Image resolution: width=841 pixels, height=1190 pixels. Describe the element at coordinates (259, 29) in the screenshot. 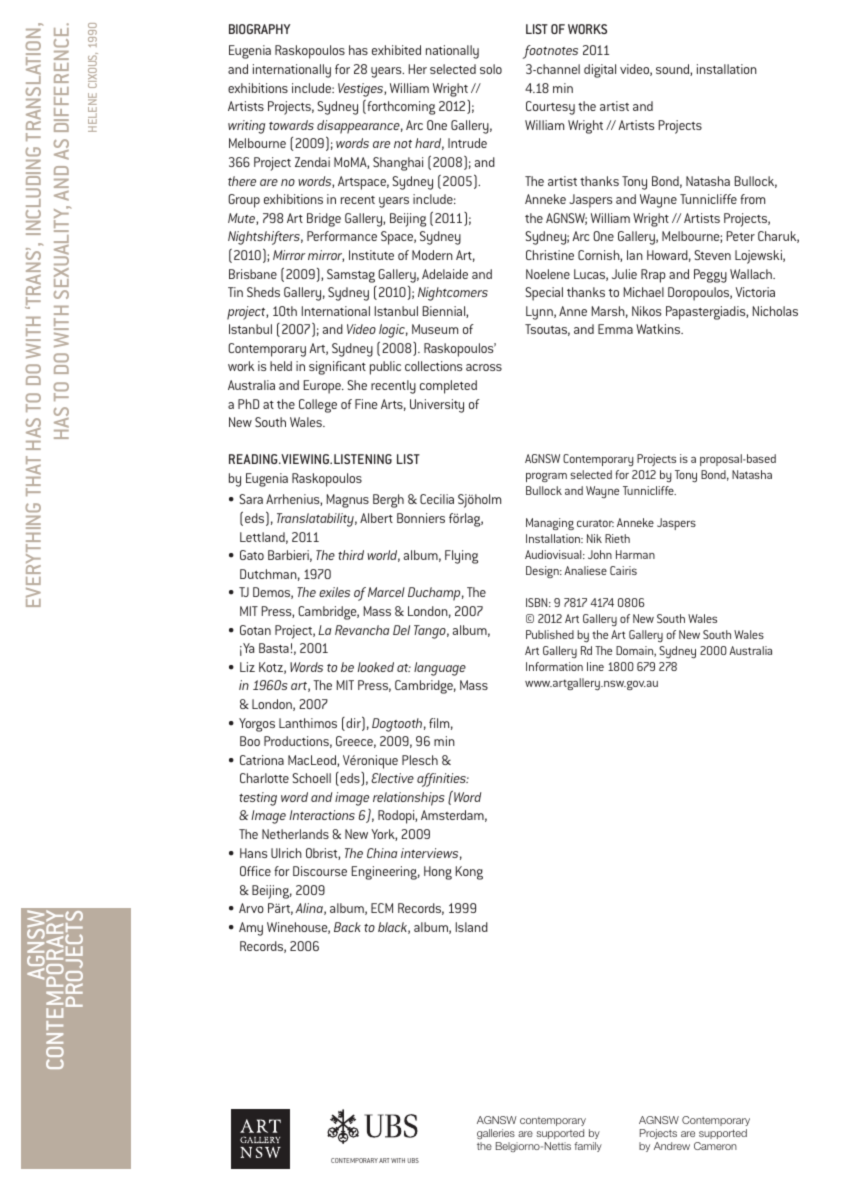

I see `BIOGRAPHY` at that location.
